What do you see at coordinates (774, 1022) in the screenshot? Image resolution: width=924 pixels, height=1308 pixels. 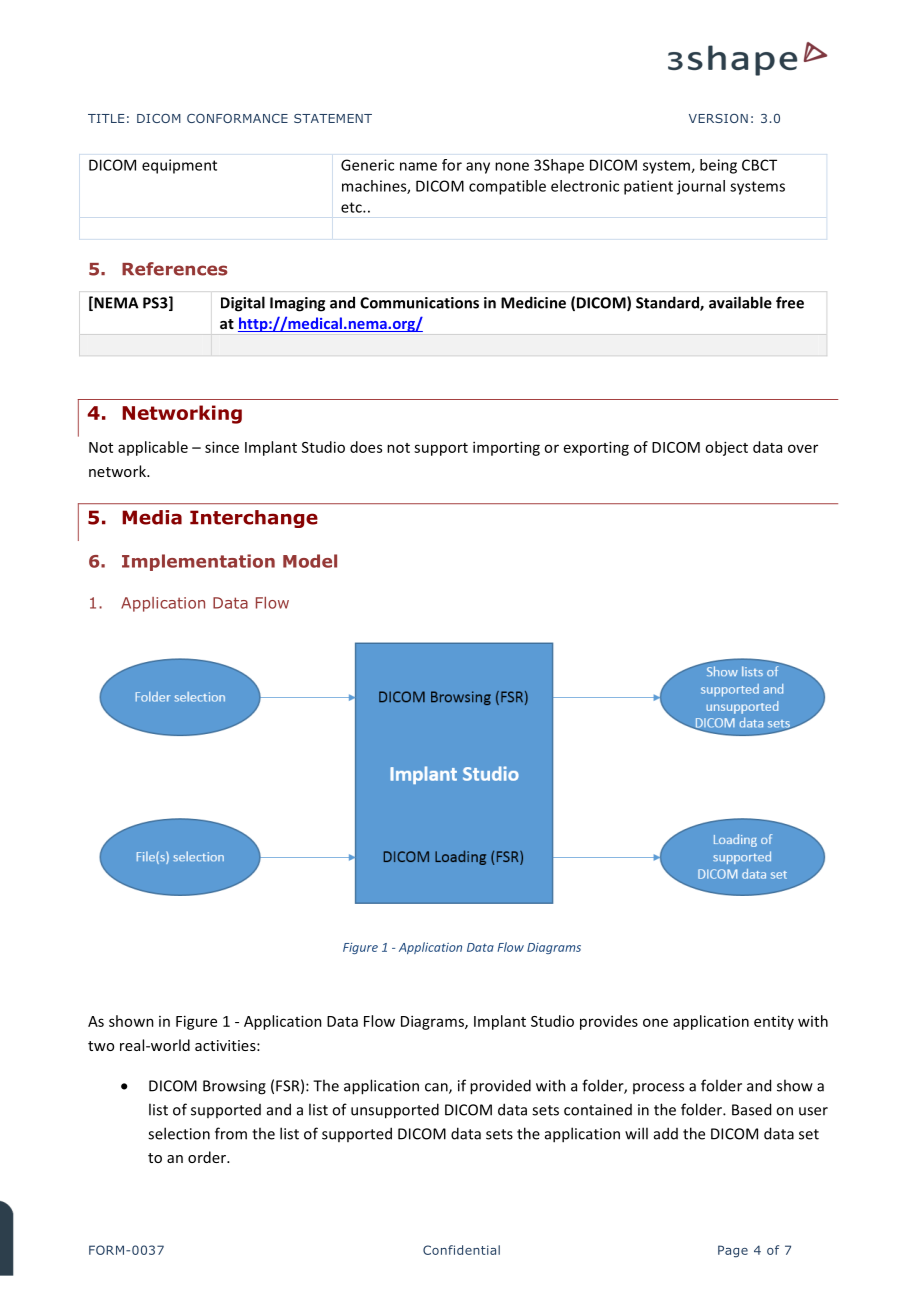 I see `entity` at bounding box center [774, 1022].
